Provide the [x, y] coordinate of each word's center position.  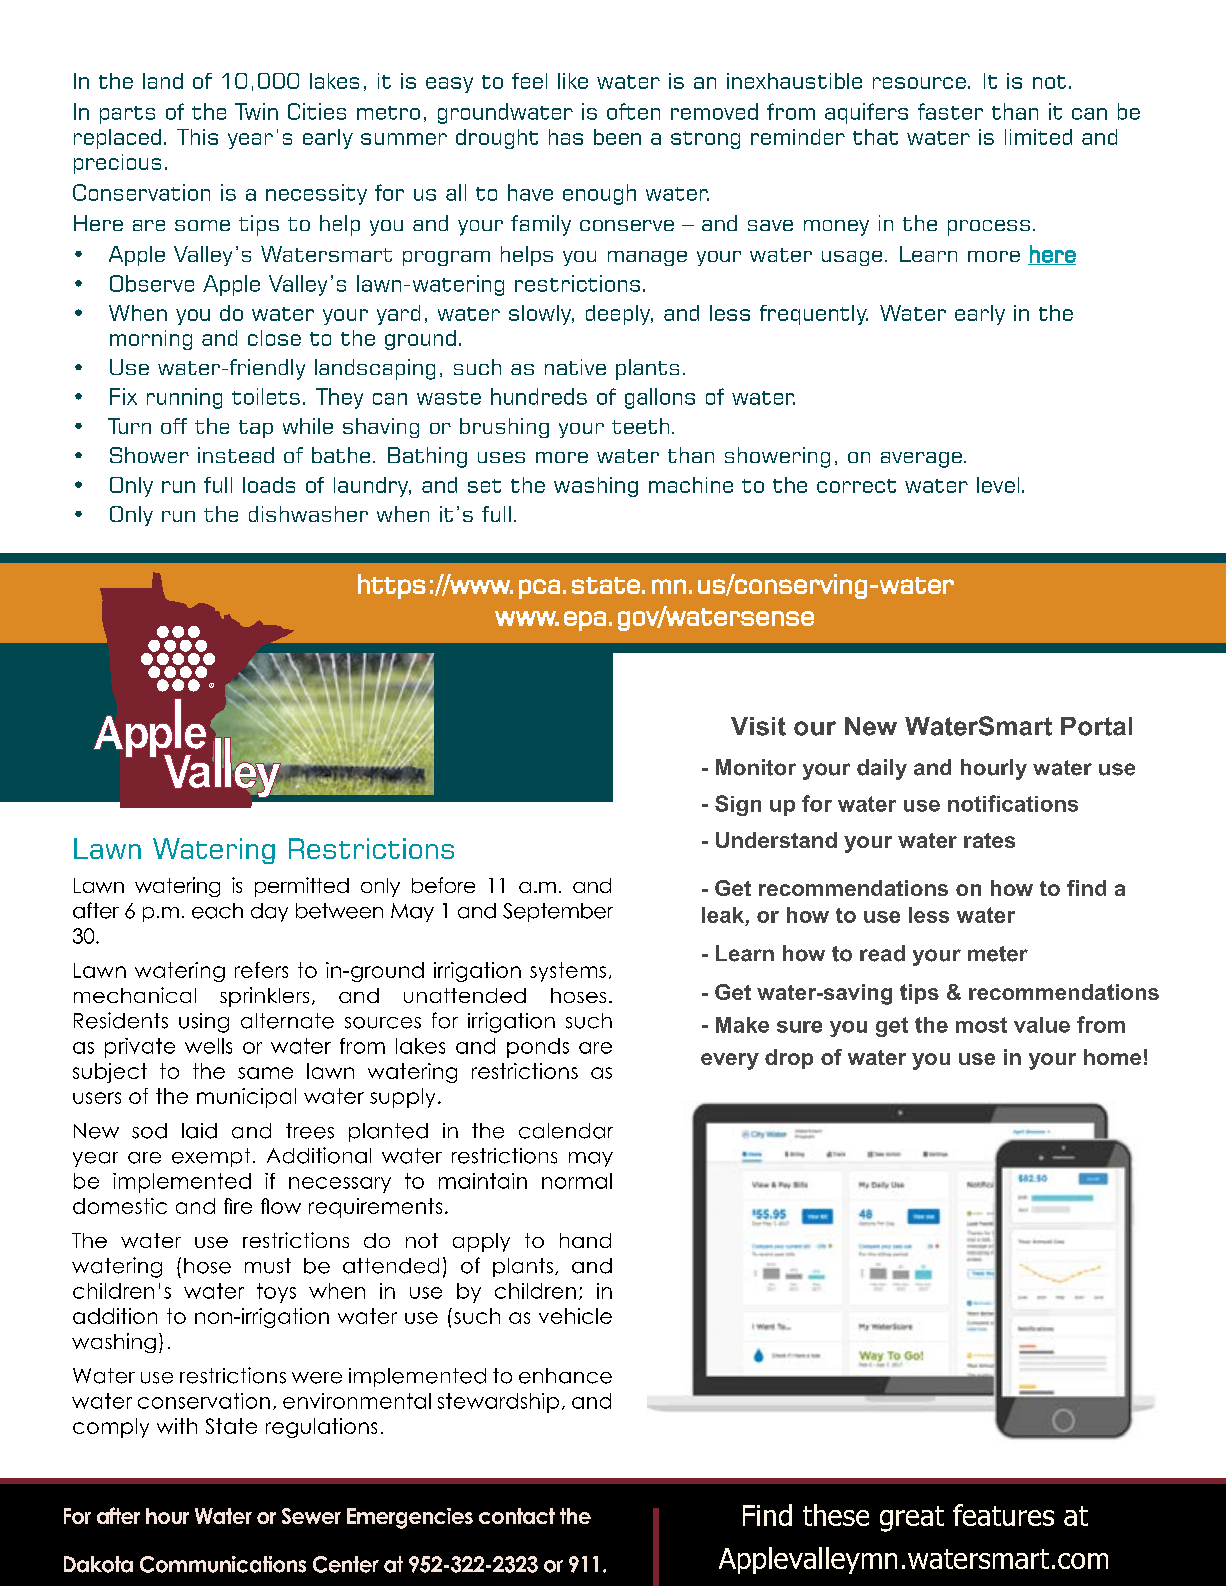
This [197, 137]
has [566, 137]
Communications [223, 1564]
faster [950, 111]
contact [517, 1516]
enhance [565, 1376]
